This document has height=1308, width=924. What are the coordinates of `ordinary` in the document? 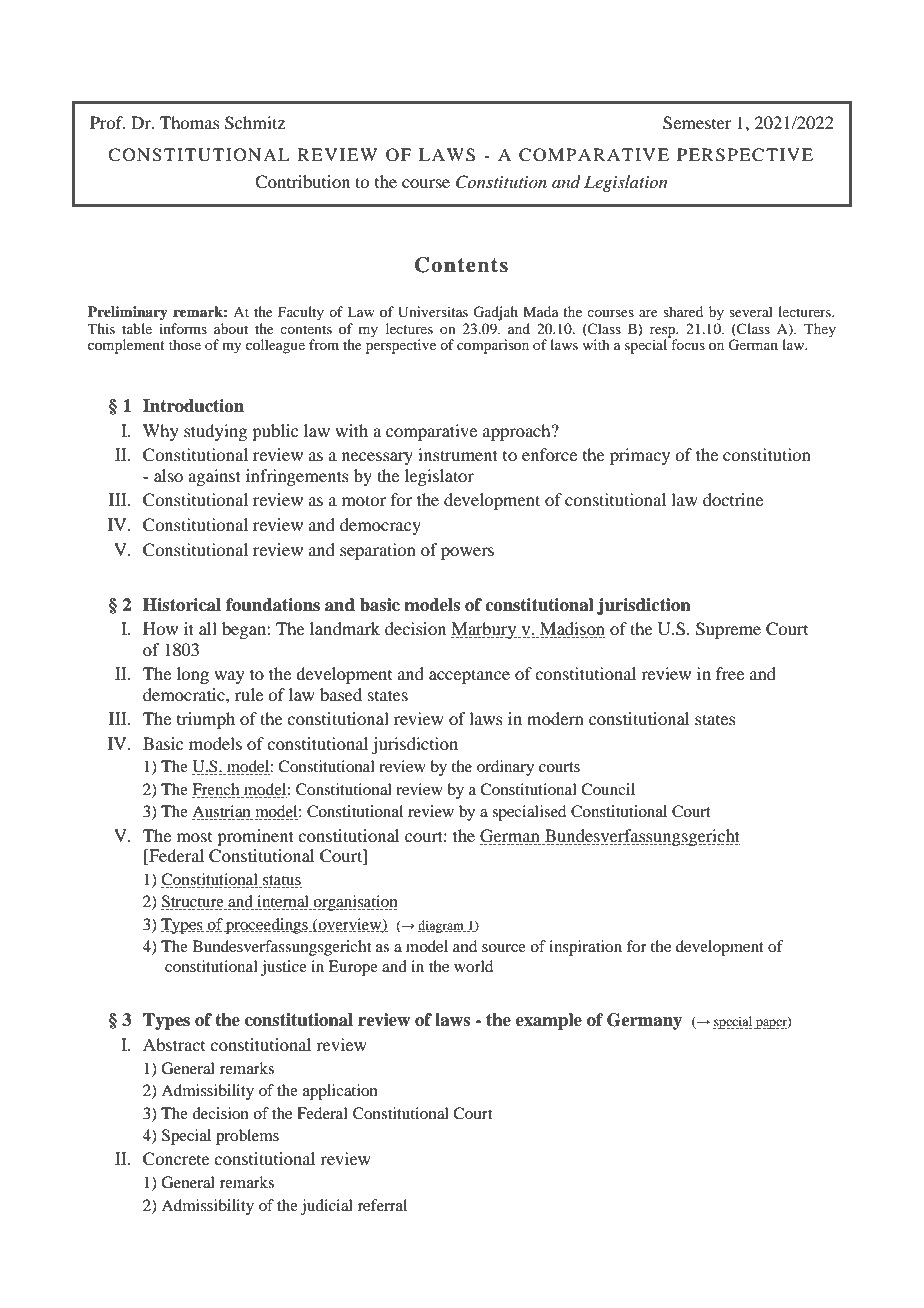 It's located at (505, 768).
